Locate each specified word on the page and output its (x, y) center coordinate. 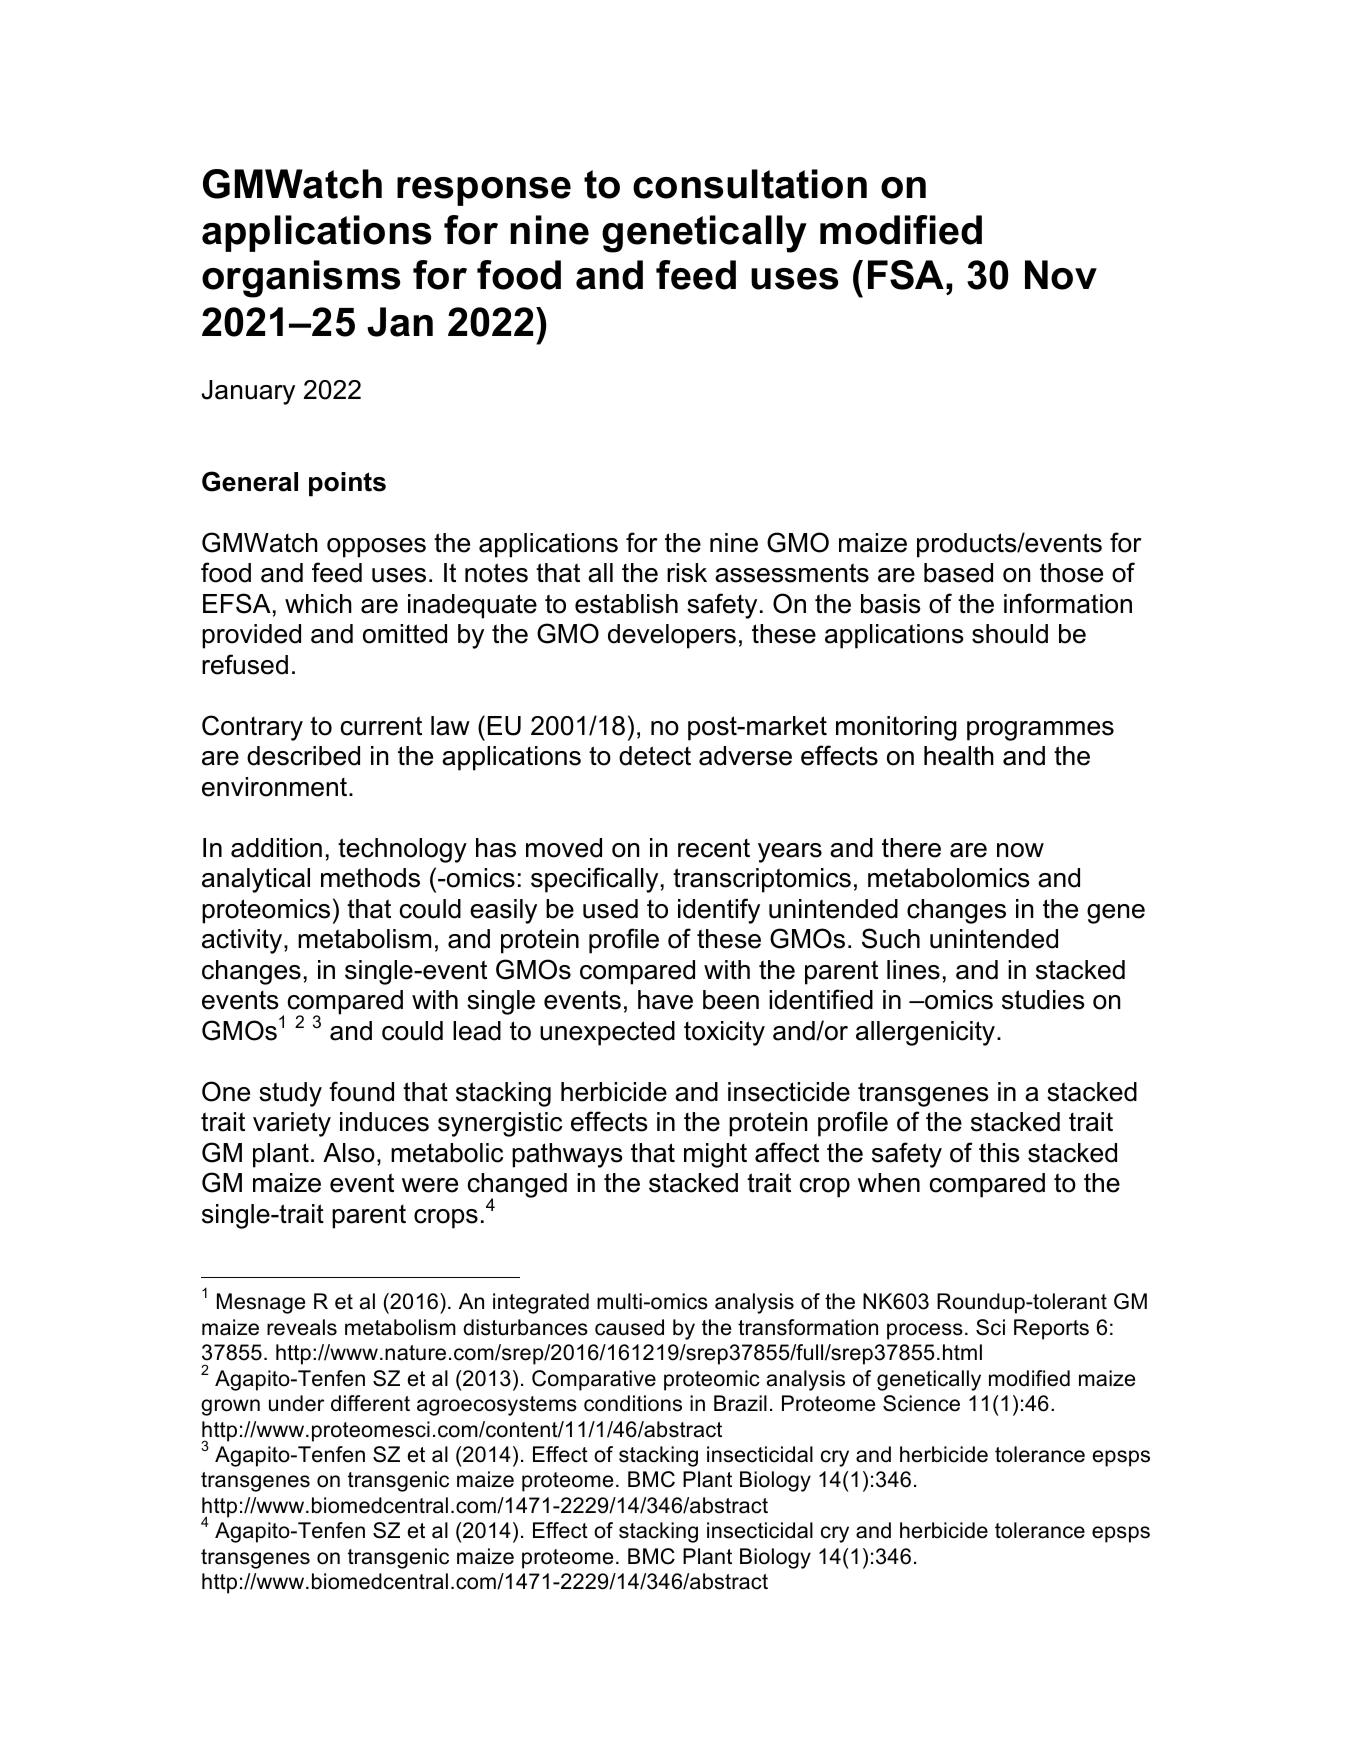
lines (913, 970)
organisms (301, 279)
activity (243, 941)
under (296, 1403)
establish (626, 604)
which (318, 604)
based (958, 573)
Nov (1061, 275)
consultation (750, 184)
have (665, 1000)
